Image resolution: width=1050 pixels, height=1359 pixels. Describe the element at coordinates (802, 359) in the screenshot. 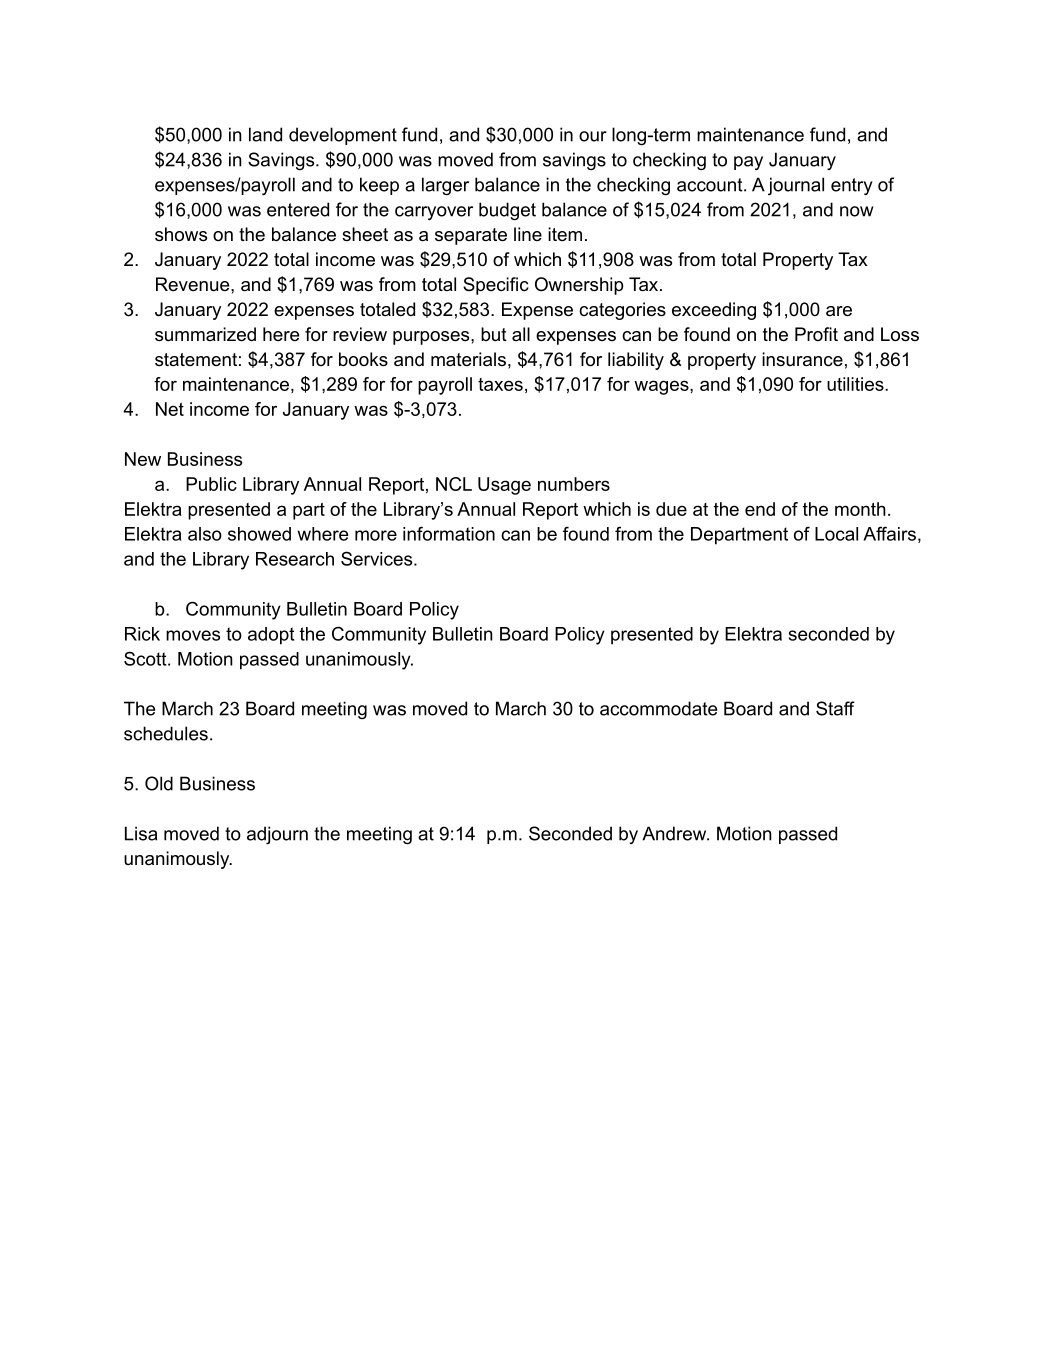

I see `insurance` at that location.
